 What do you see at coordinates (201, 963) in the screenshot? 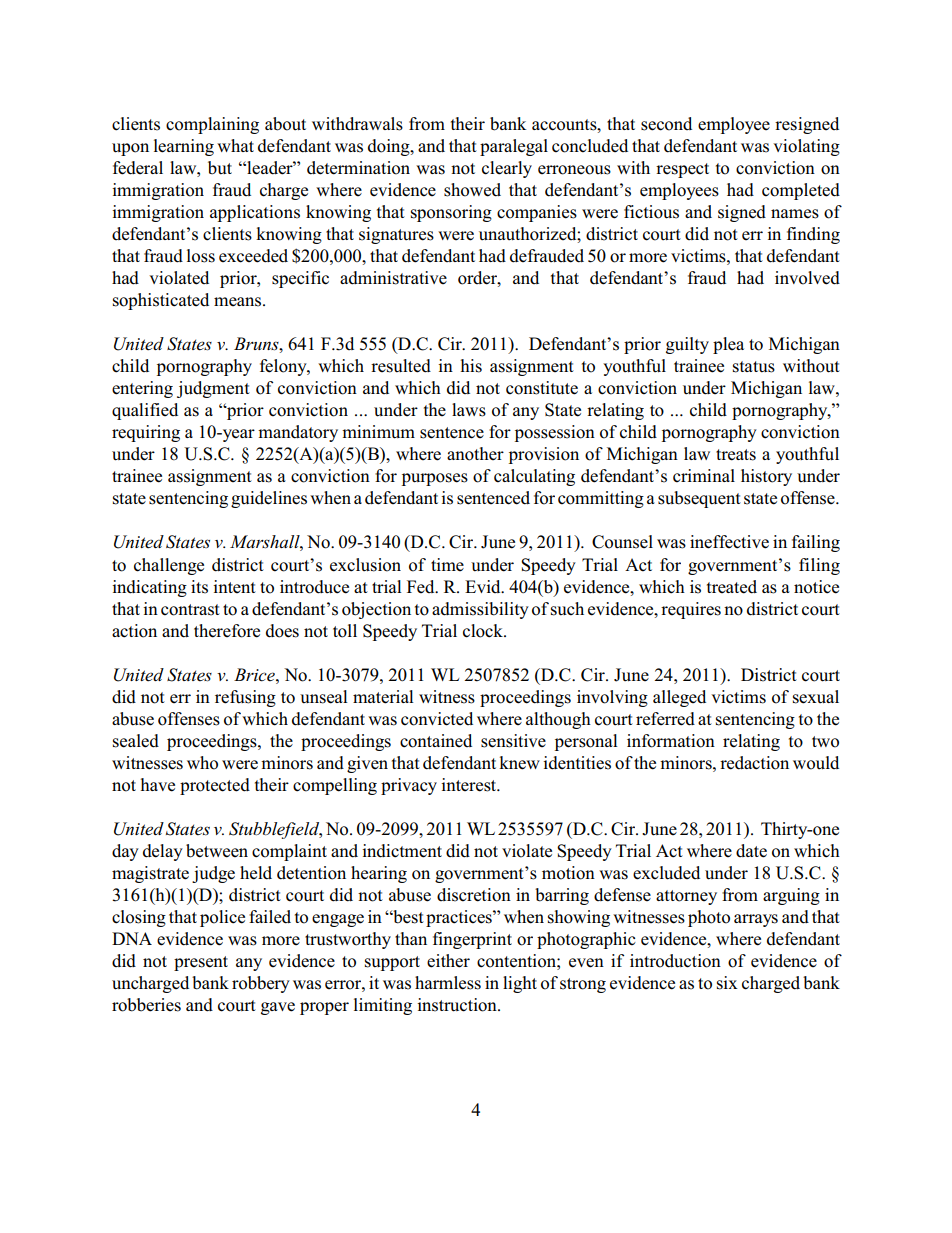
I see `present` at bounding box center [201, 963].
